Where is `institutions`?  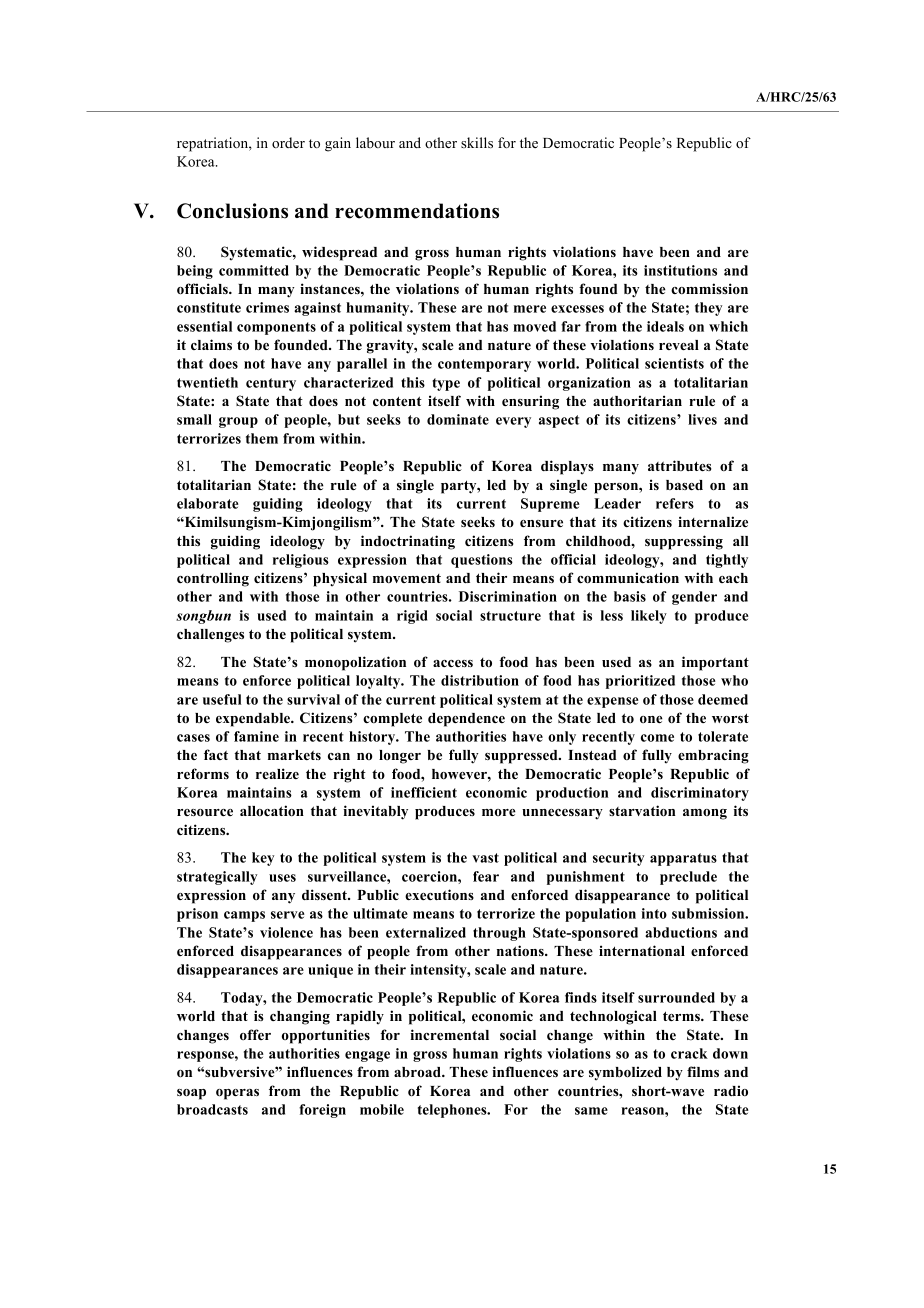
institutions is located at coordinates (680, 270).
